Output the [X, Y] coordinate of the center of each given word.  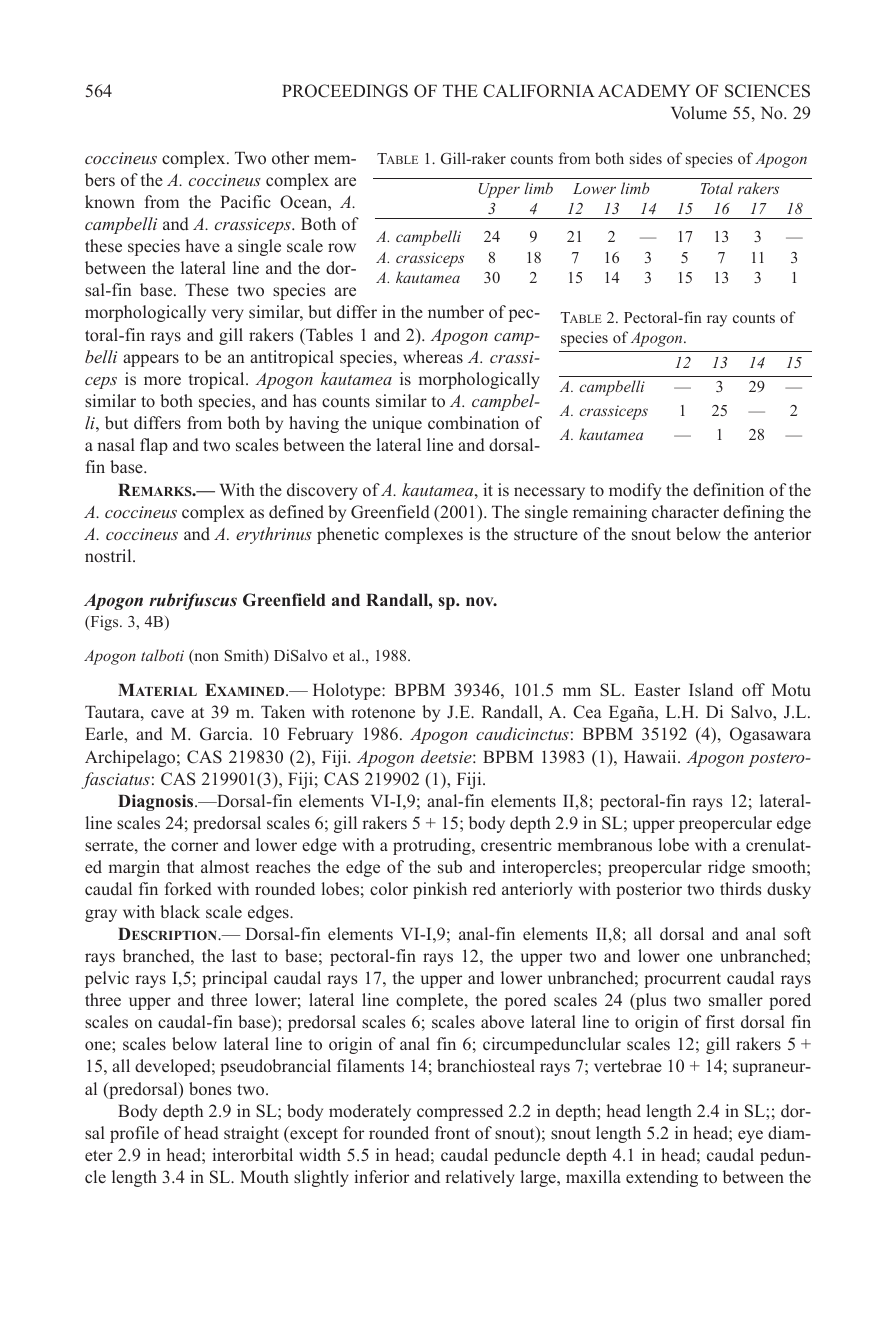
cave [167, 714]
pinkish [440, 890]
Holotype [348, 691]
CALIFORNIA [539, 91]
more [162, 381]
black [180, 911]
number [456, 311]
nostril [109, 556]
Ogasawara [770, 735]
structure [546, 534]
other [290, 157]
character [685, 511]
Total [717, 188]
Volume [699, 113]
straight [251, 1134]
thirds [741, 889]
